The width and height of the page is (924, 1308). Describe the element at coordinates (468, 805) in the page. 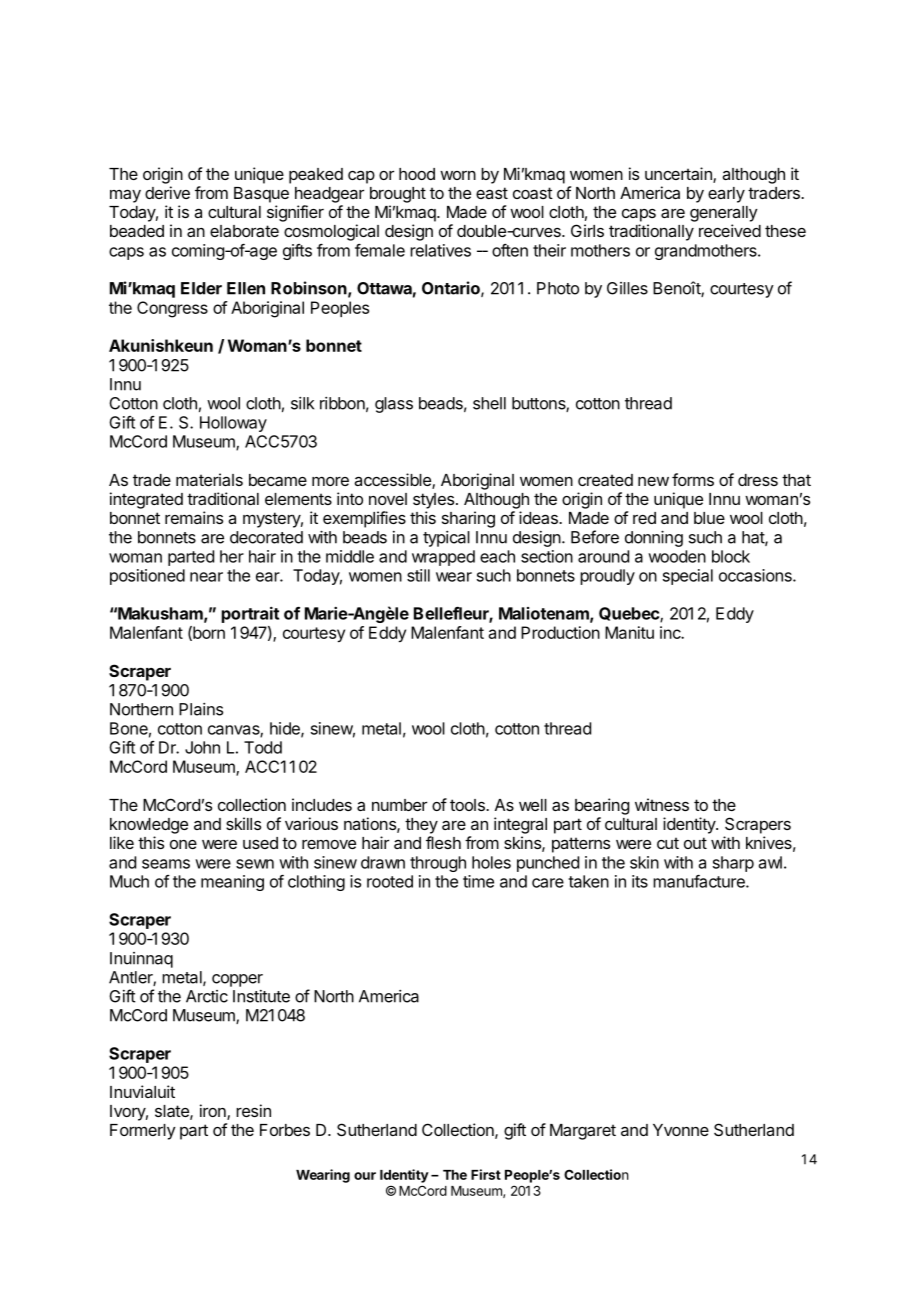

I see `tools` at that location.
